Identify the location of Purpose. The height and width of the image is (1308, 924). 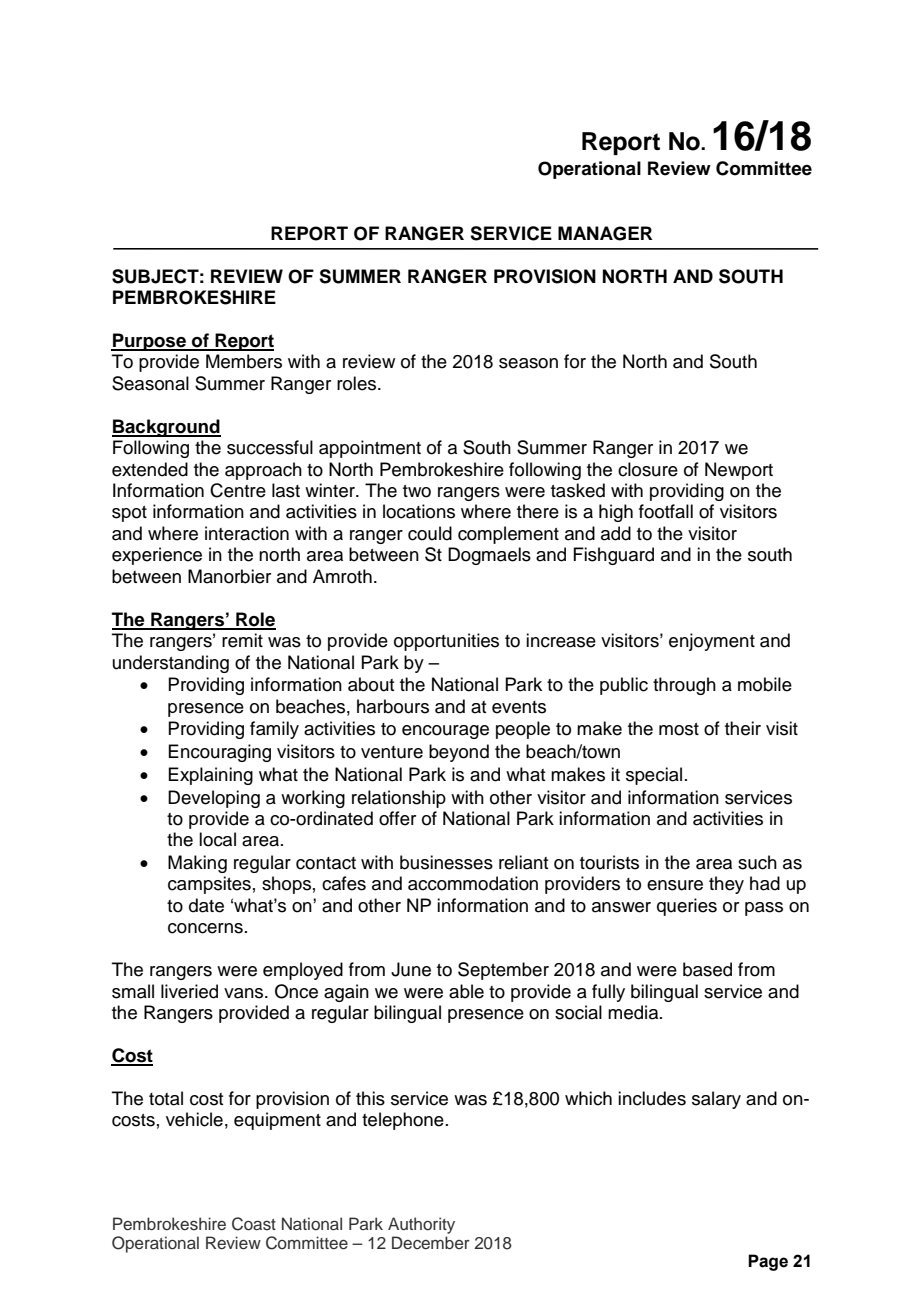
(149, 342).
